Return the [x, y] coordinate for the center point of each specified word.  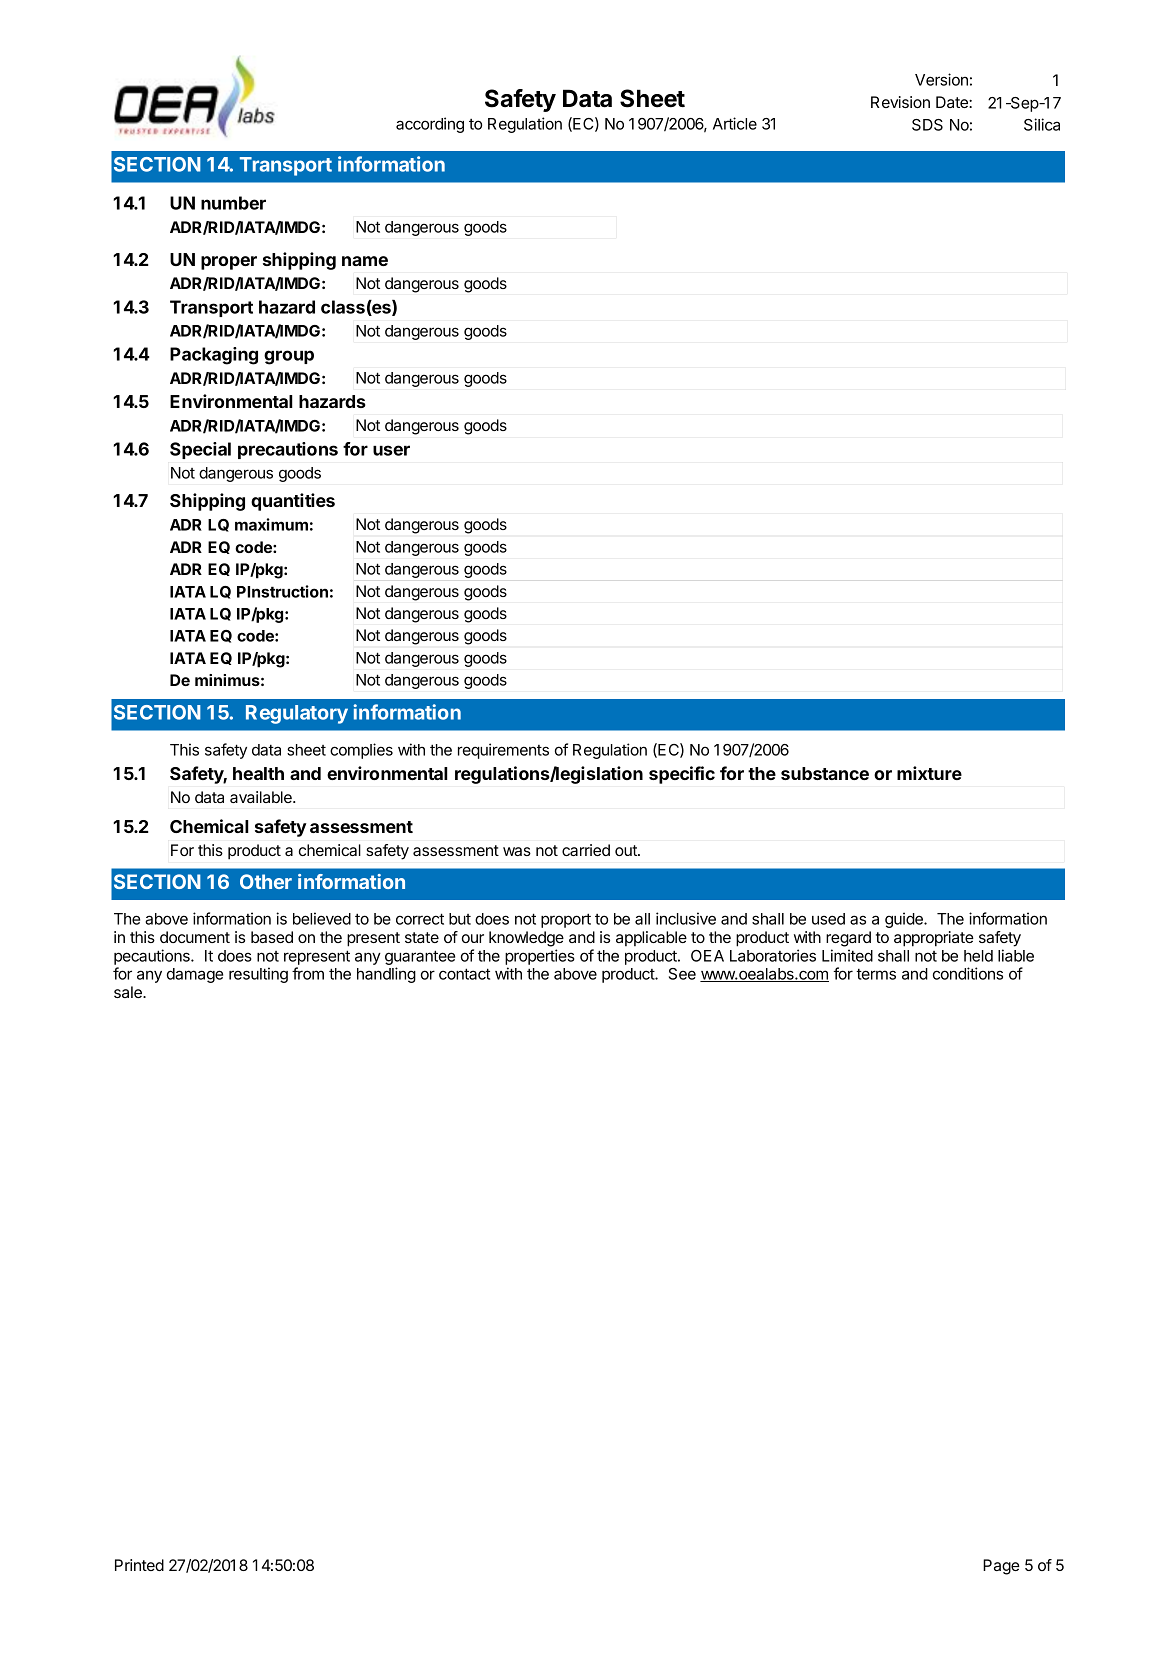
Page [1001, 1567]
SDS [927, 125]
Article [735, 123]
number [233, 203]
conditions [968, 973]
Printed [139, 1565]
